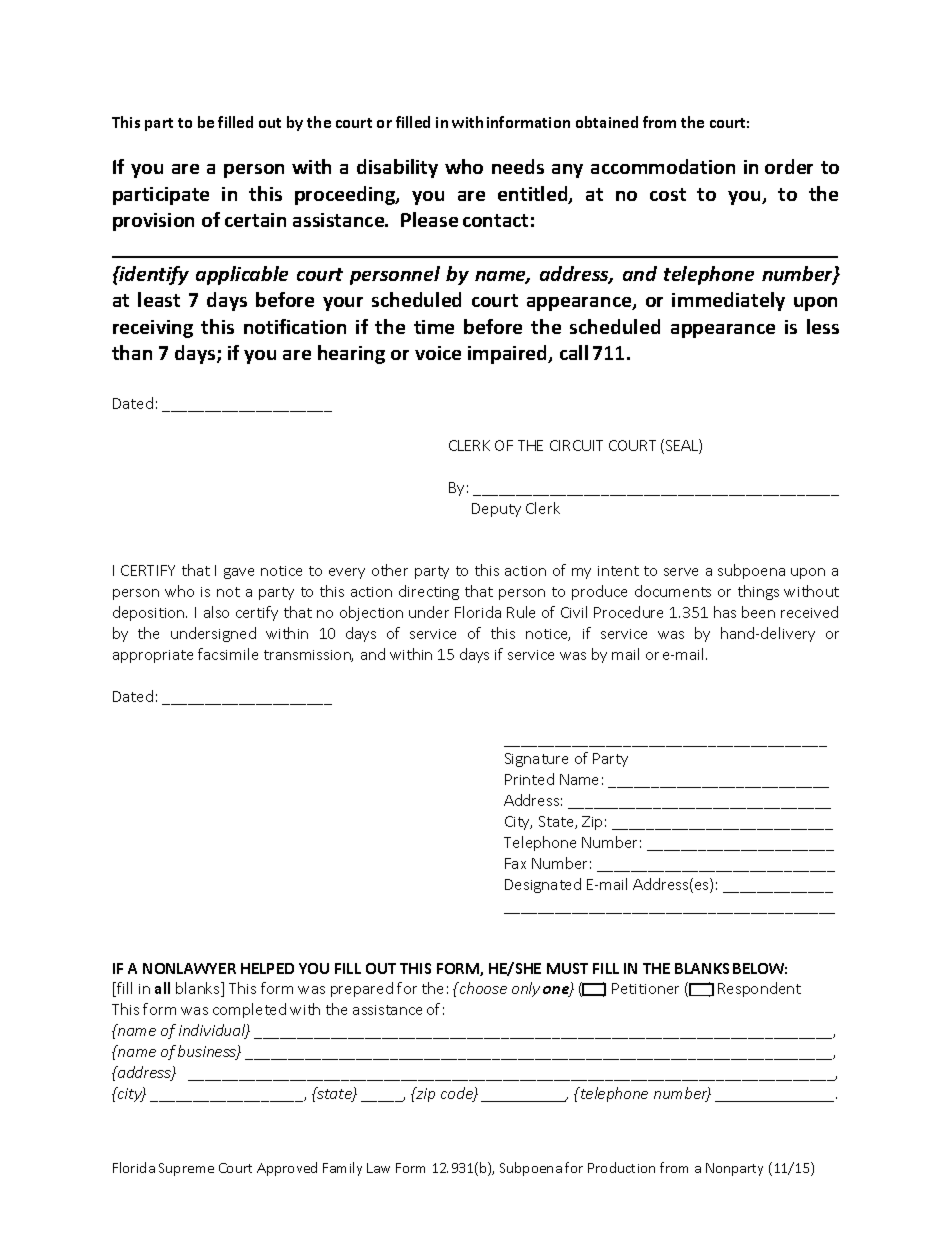 The width and height of the page is (952, 1233). What do you see at coordinates (132, 352) in the page?
I see `than` at bounding box center [132, 352].
